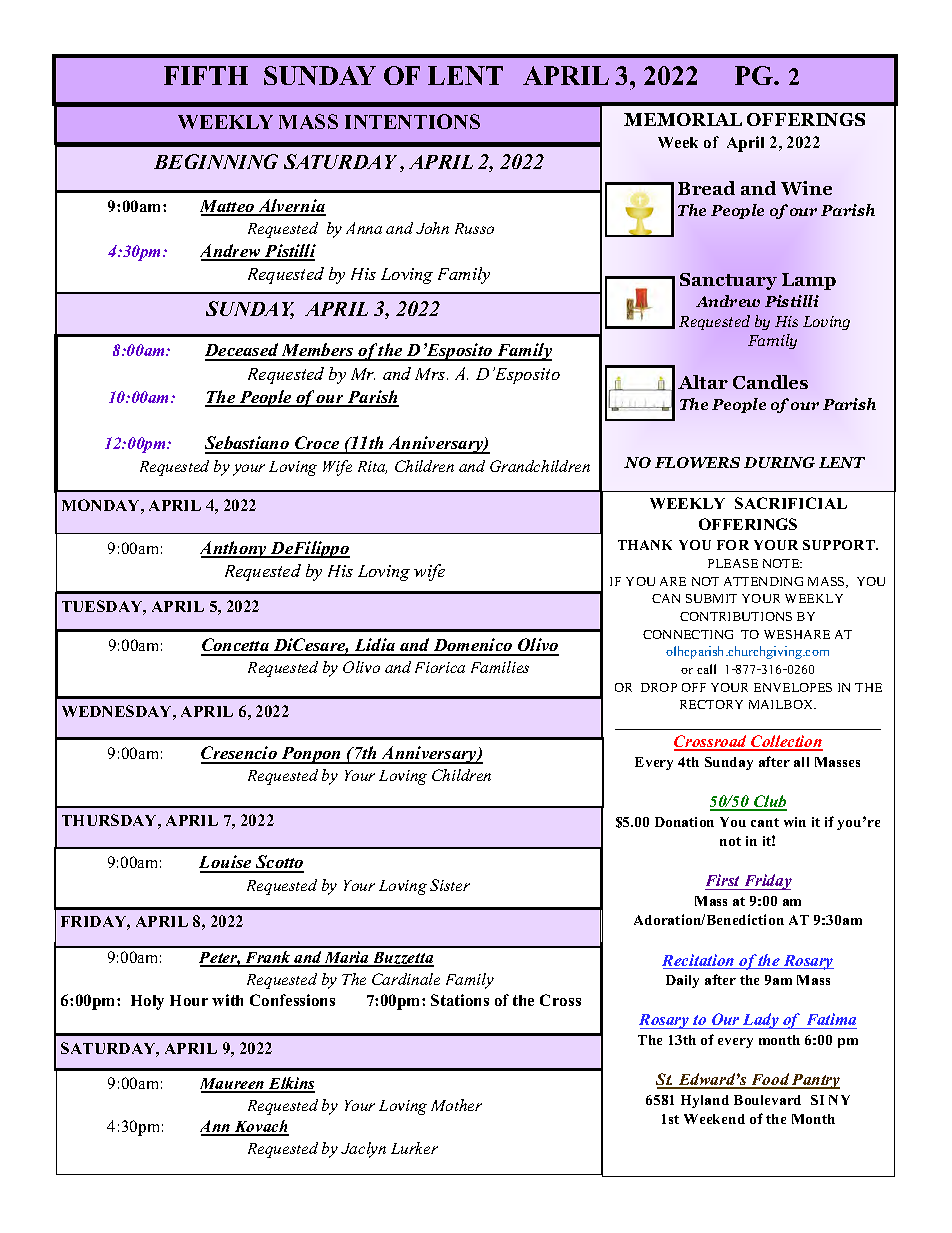 The height and width of the screenshot is (1233, 952). What do you see at coordinates (450, 885) in the screenshot?
I see `Sister` at bounding box center [450, 885].
